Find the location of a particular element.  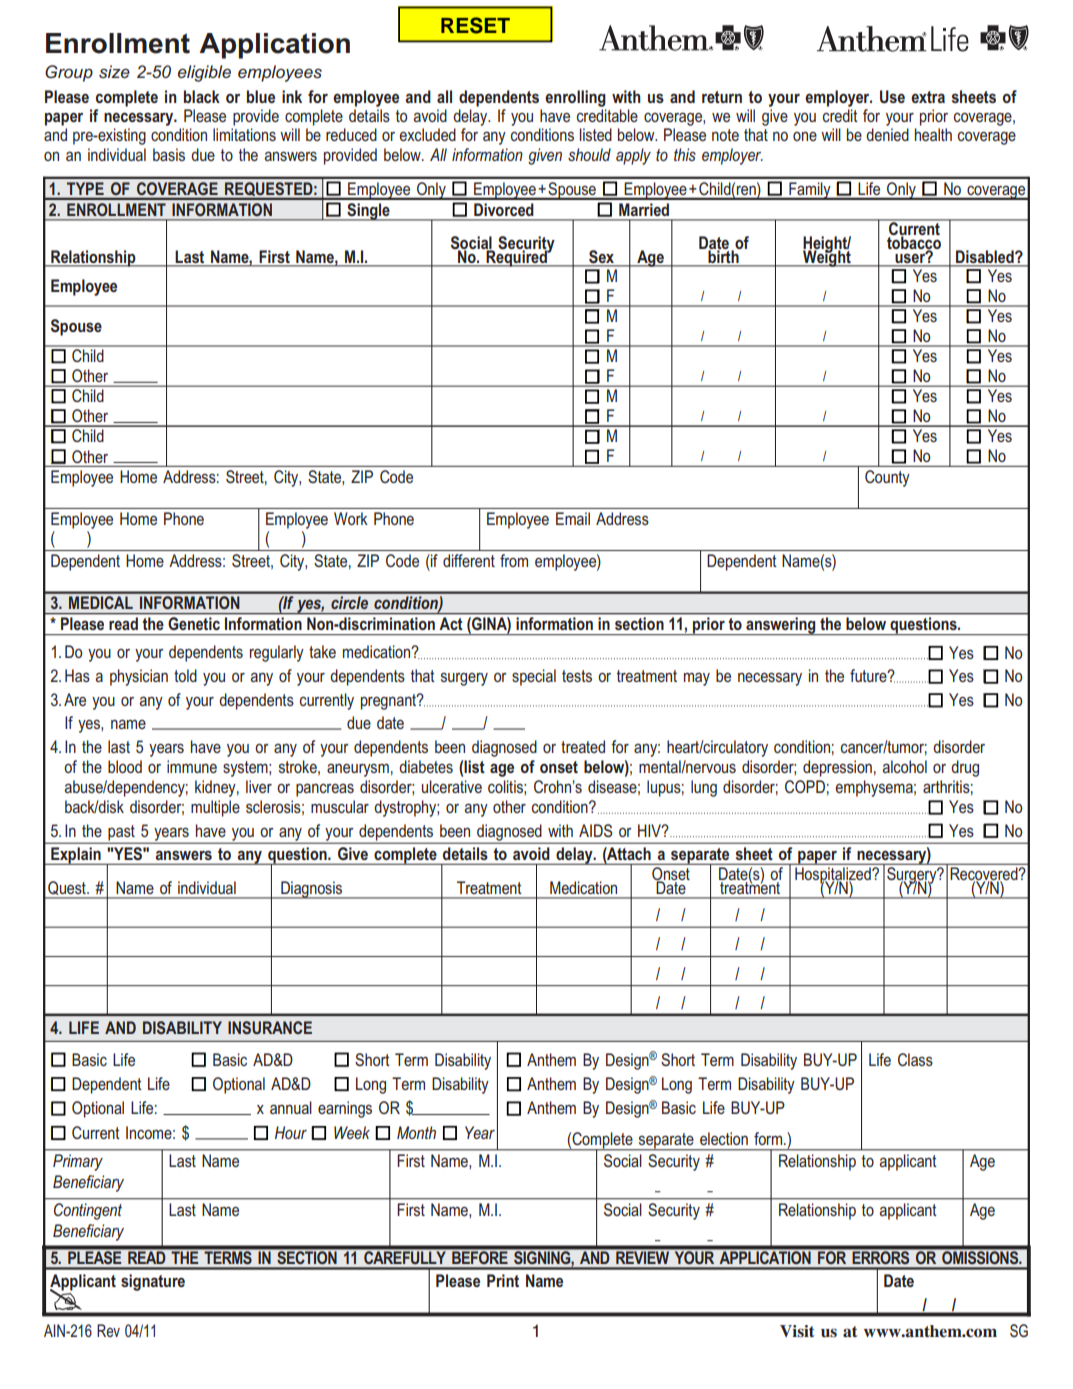

County is located at coordinates (887, 478).
